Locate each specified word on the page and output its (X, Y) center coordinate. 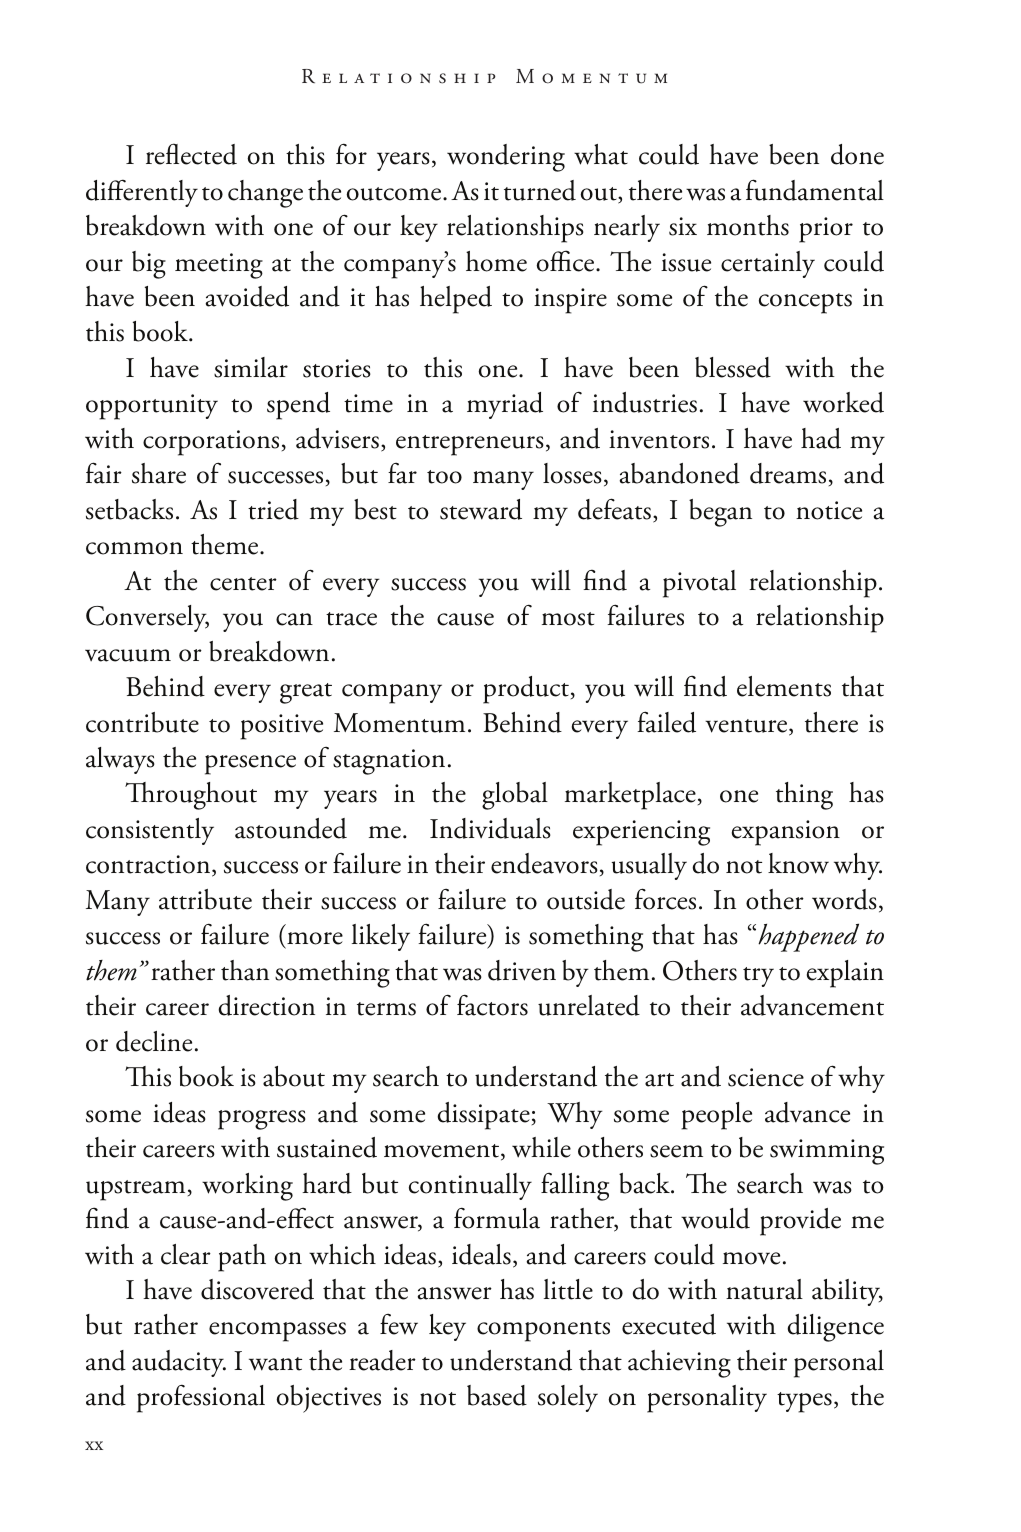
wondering (506, 158)
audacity (179, 1363)
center (243, 584)
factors (492, 1005)
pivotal (699, 584)
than (245, 970)
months (748, 225)
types (804, 1402)
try (758, 977)
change (265, 194)
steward (481, 509)
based (497, 1395)
